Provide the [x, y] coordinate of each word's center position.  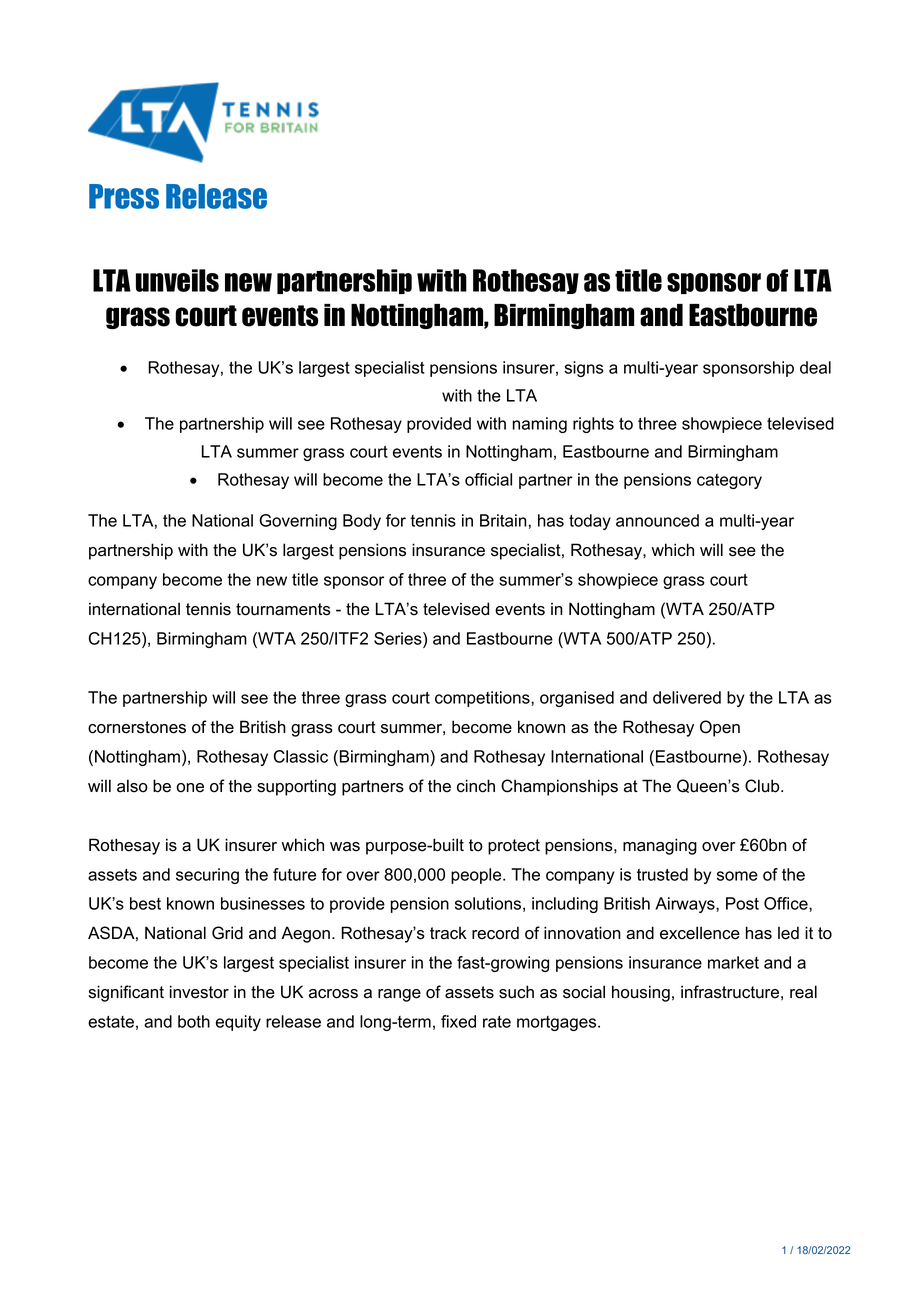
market [733, 962]
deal [815, 367]
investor [199, 992]
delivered [687, 697]
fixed [458, 1021]
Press [124, 196]
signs [584, 369]
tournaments [283, 609]
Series [399, 638]
